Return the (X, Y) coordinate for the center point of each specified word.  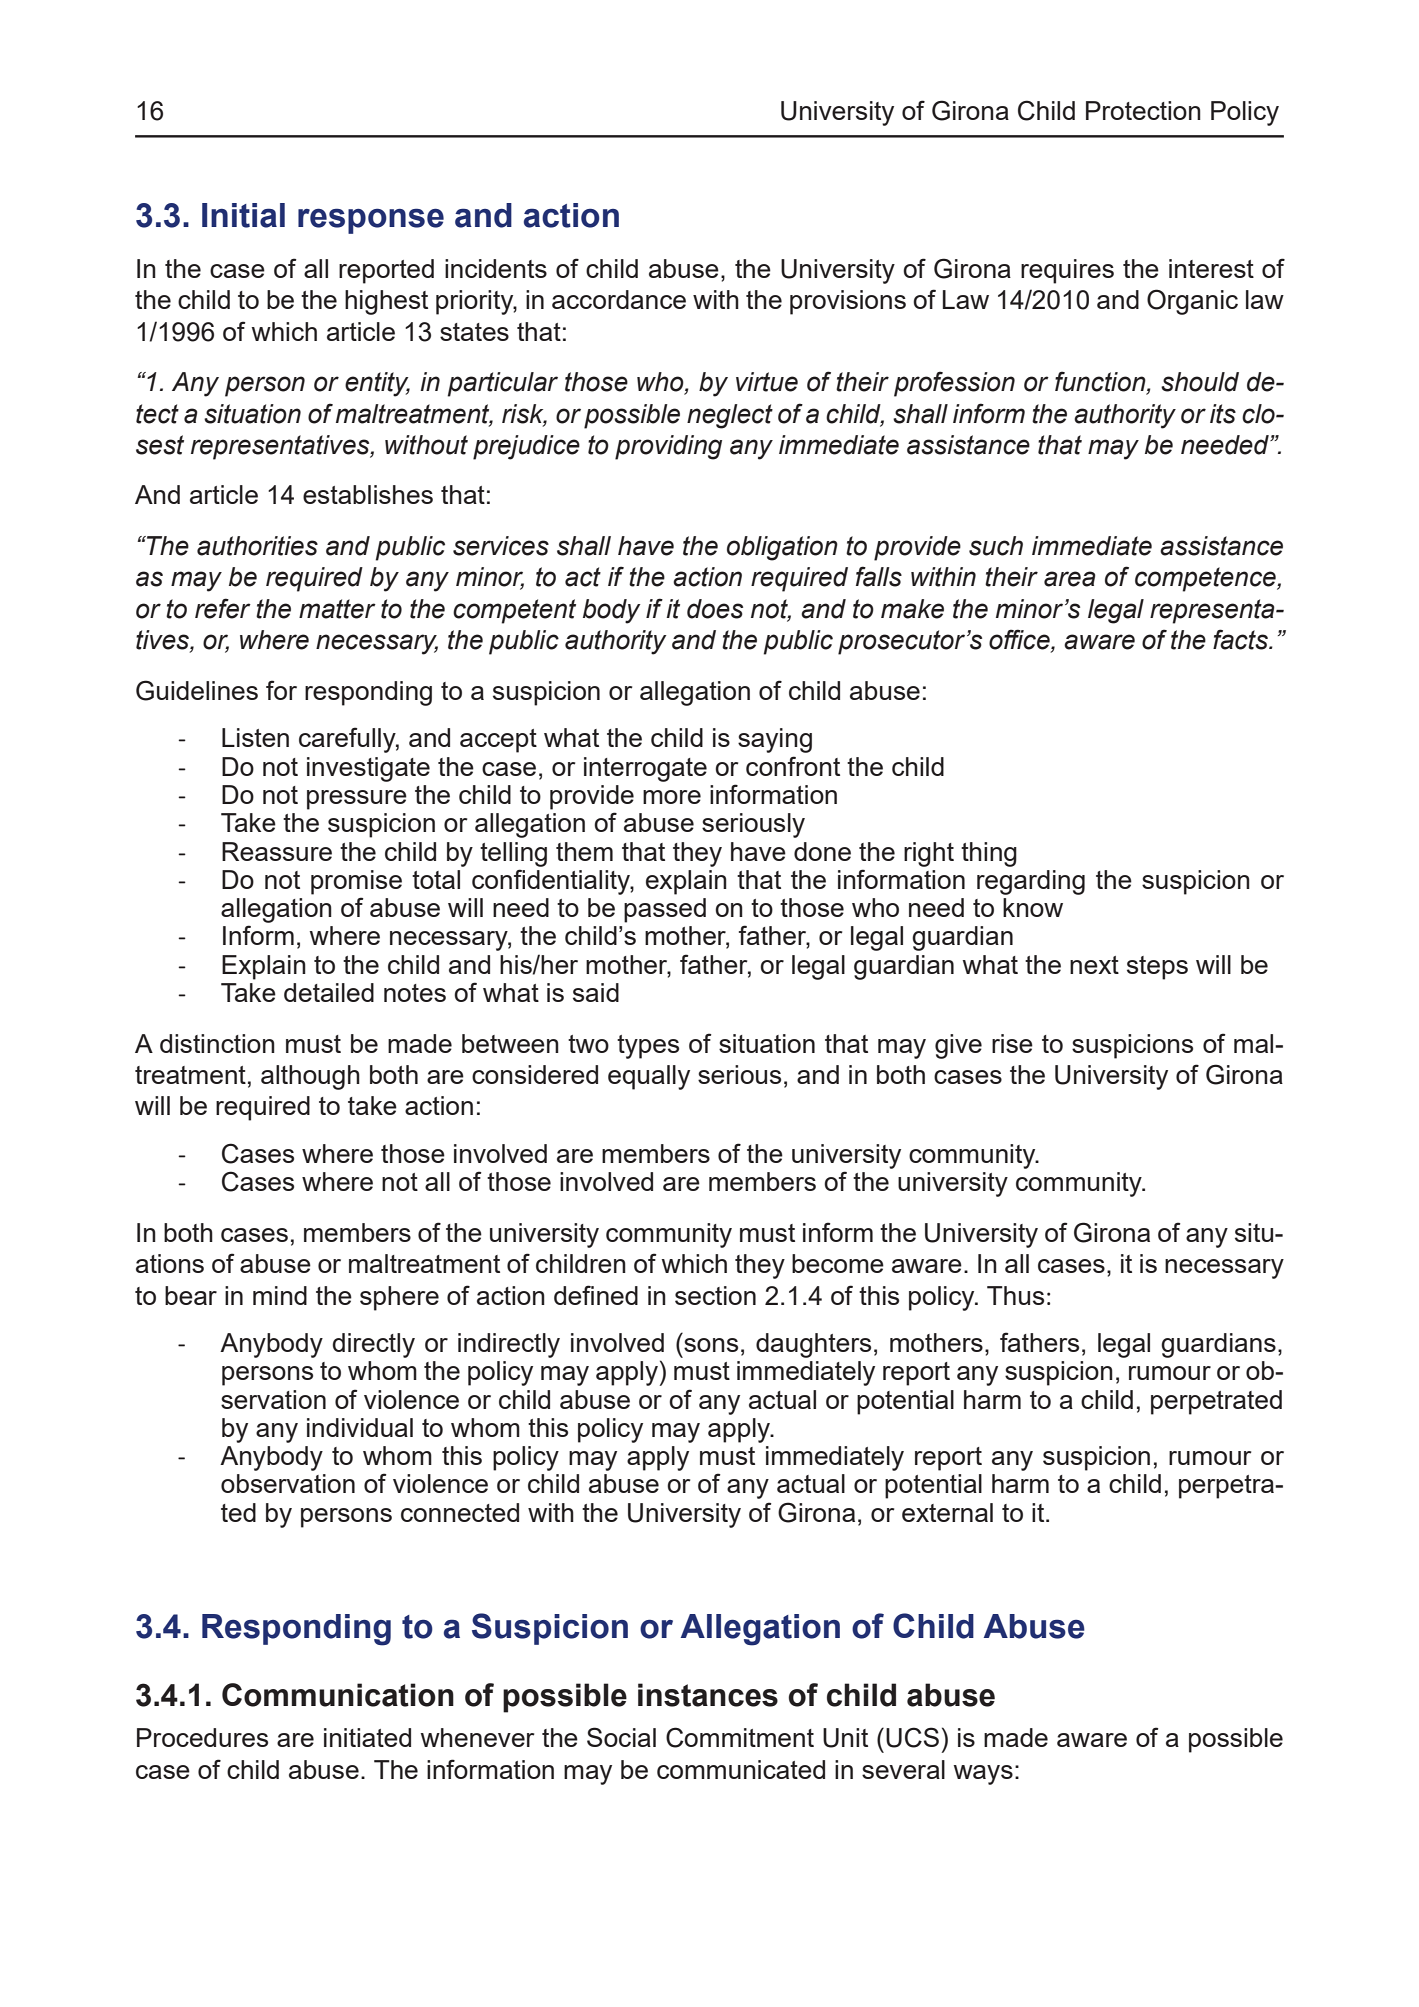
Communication (338, 1695)
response (371, 221)
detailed (329, 992)
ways (983, 1775)
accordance (619, 299)
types (648, 1047)
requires (1067, 271)
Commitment (740, 1737)
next (1094, 965)
